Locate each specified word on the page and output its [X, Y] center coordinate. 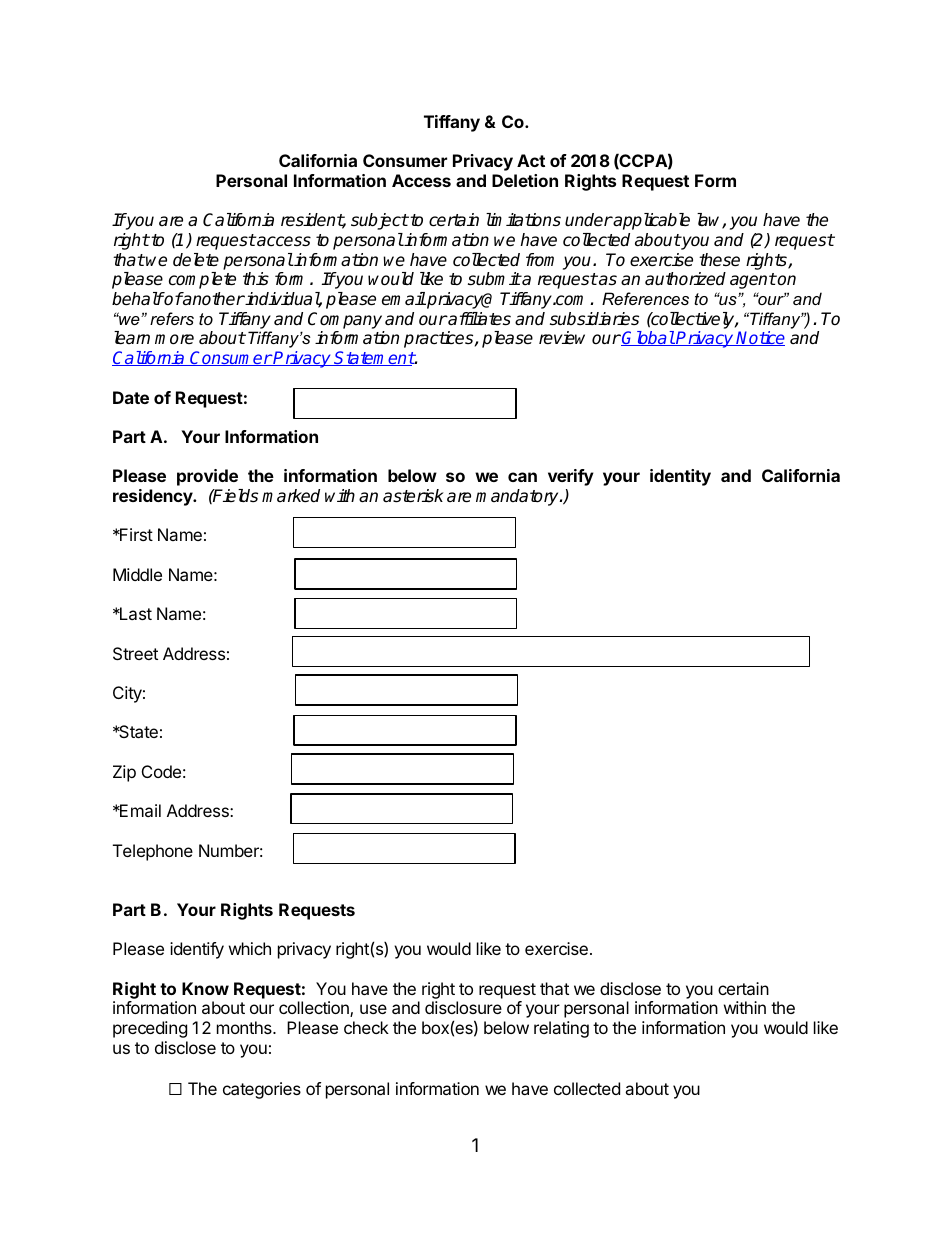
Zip [124, 773]
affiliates [478, 319]
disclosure [463, 1007]
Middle [137, 574]
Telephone [153, 852]
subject [380, 221]
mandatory [518, 497]
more [174, 339]
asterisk [413, 496]
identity [680, 477]
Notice [760, 338]
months [245, 1027]
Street [135, 653]
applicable [651, 221]
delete [196, 260]
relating [561, 1029]
